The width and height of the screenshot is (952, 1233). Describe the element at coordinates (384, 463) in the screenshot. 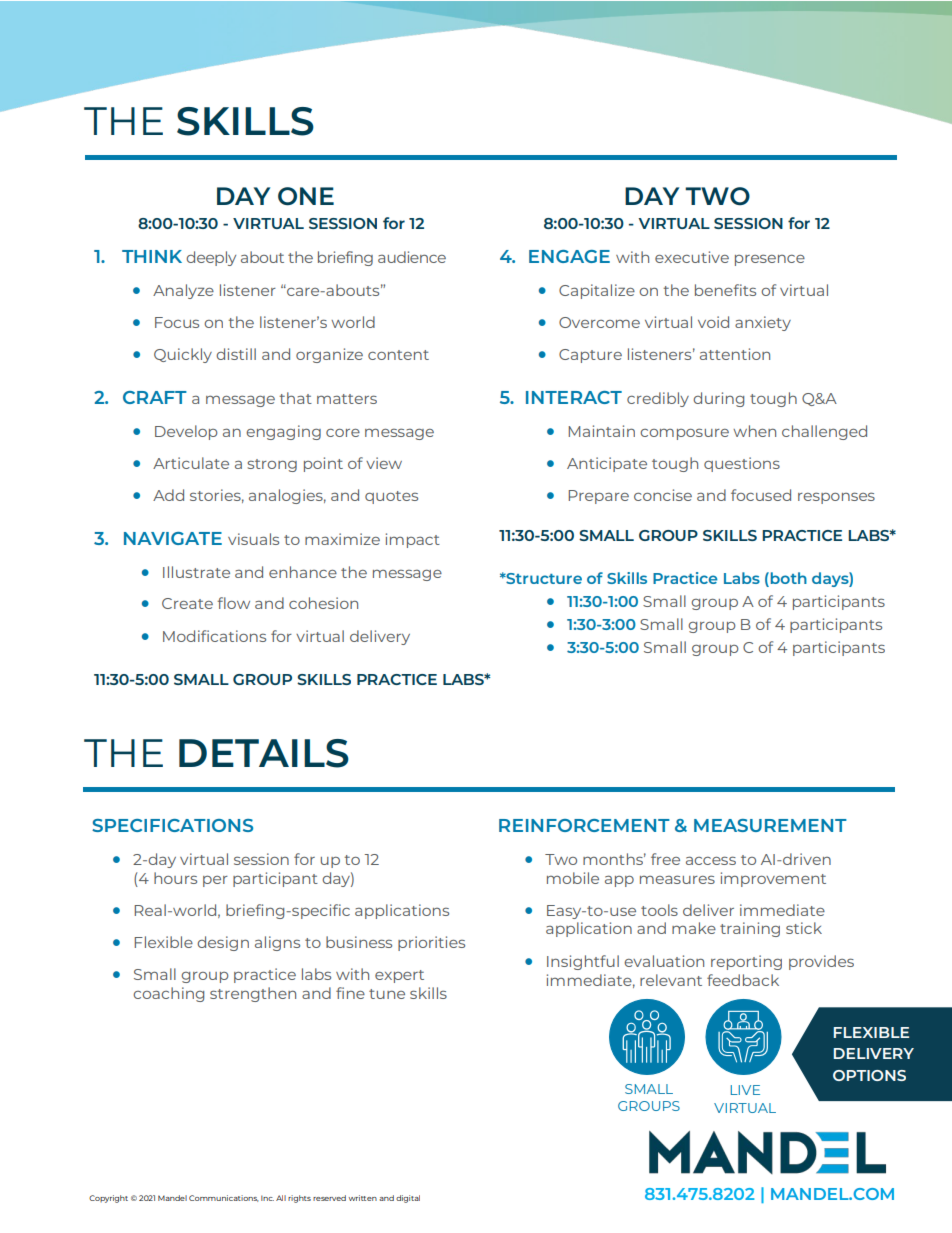

I see `view` at that location.
